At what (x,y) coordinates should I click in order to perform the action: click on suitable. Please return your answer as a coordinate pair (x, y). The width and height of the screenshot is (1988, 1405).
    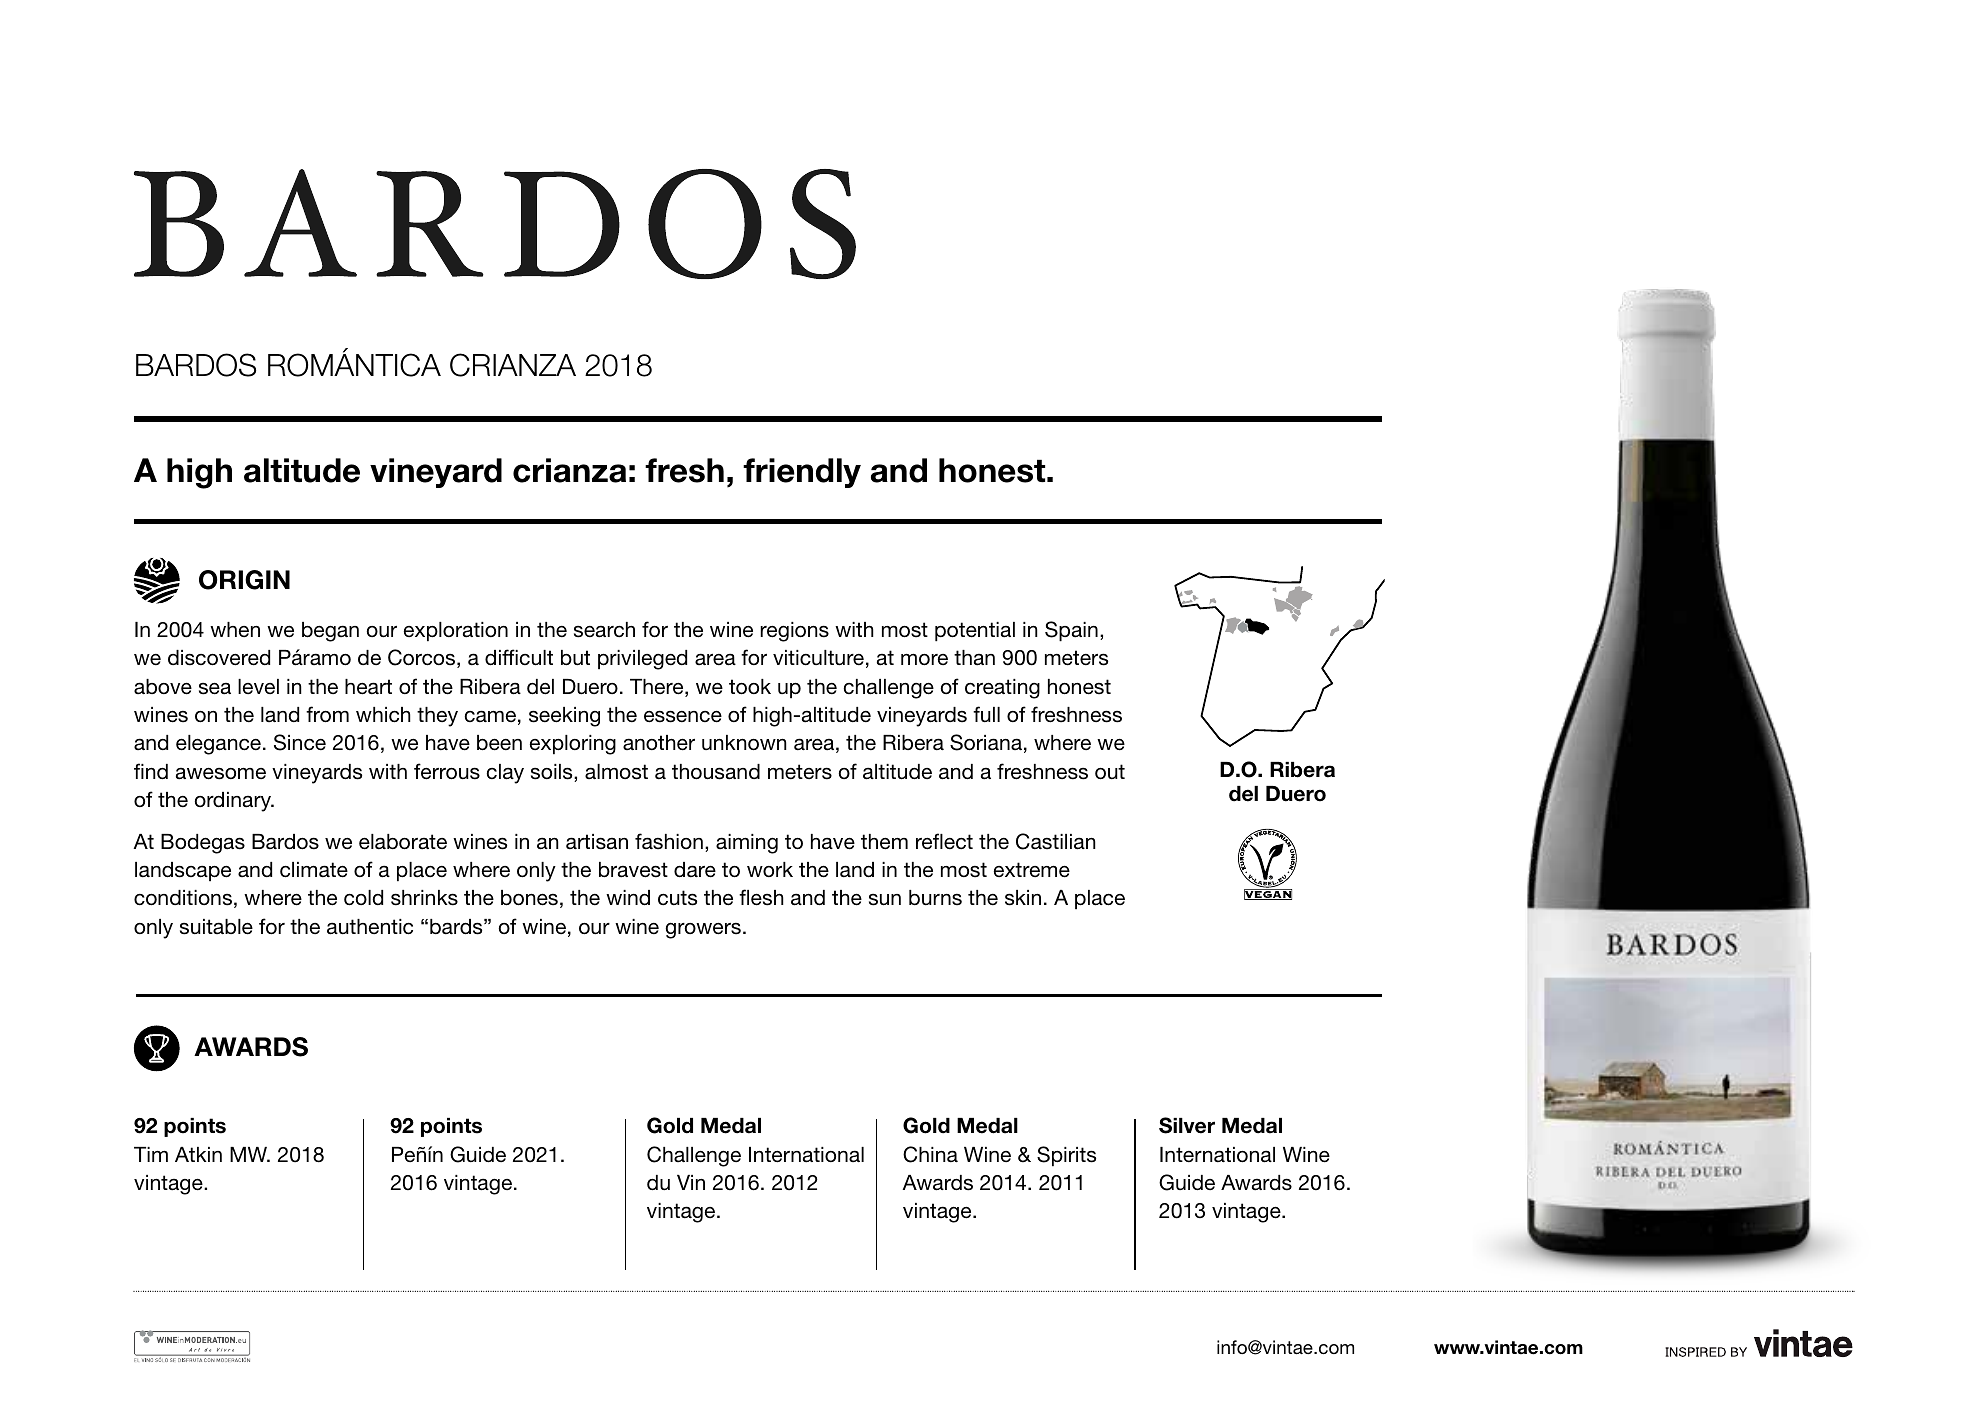
    Looking at the image, I should click on (216, 927).
